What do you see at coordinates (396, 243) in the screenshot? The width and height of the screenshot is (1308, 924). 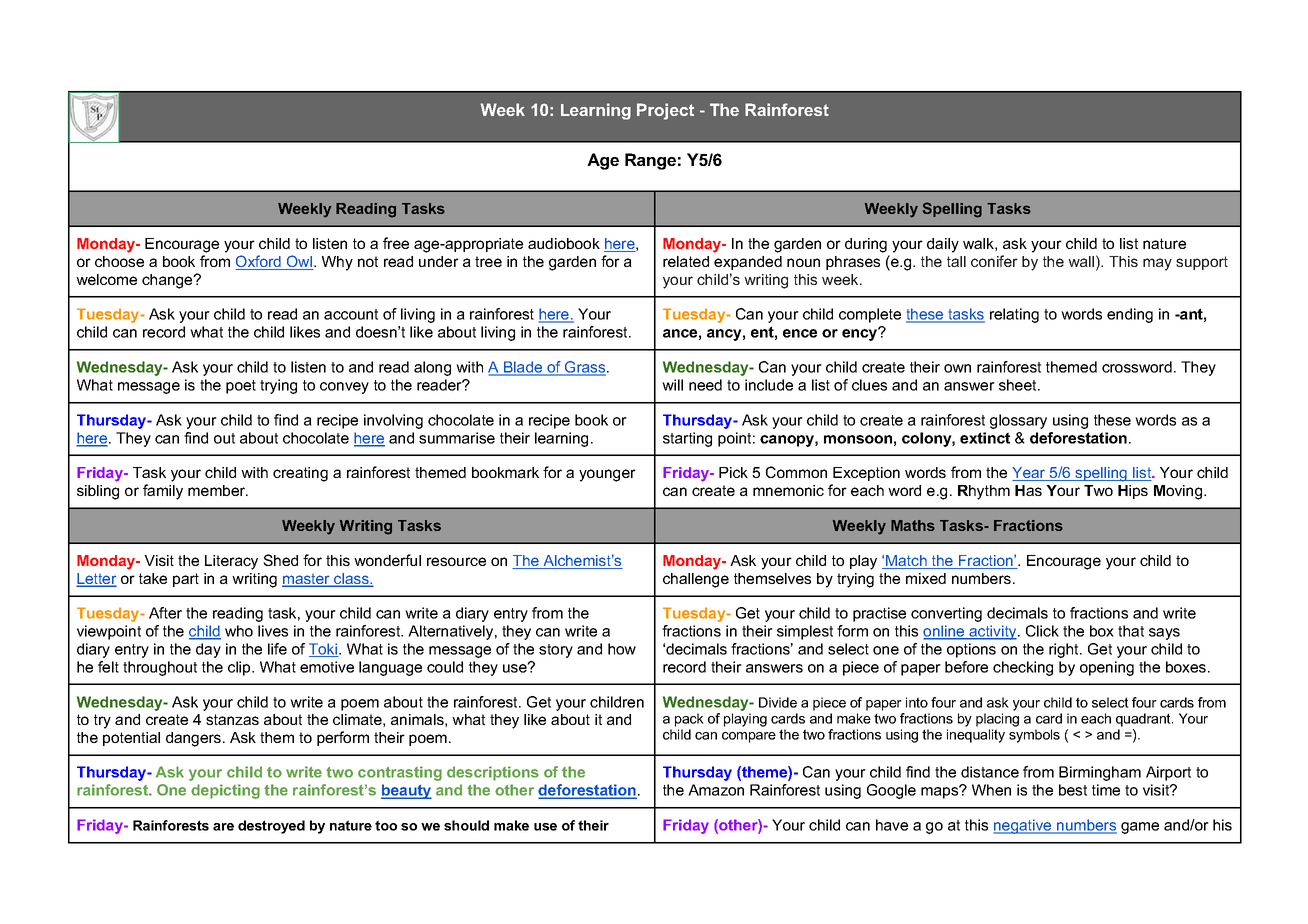 I see `free` at bounding box center [396, 243].
